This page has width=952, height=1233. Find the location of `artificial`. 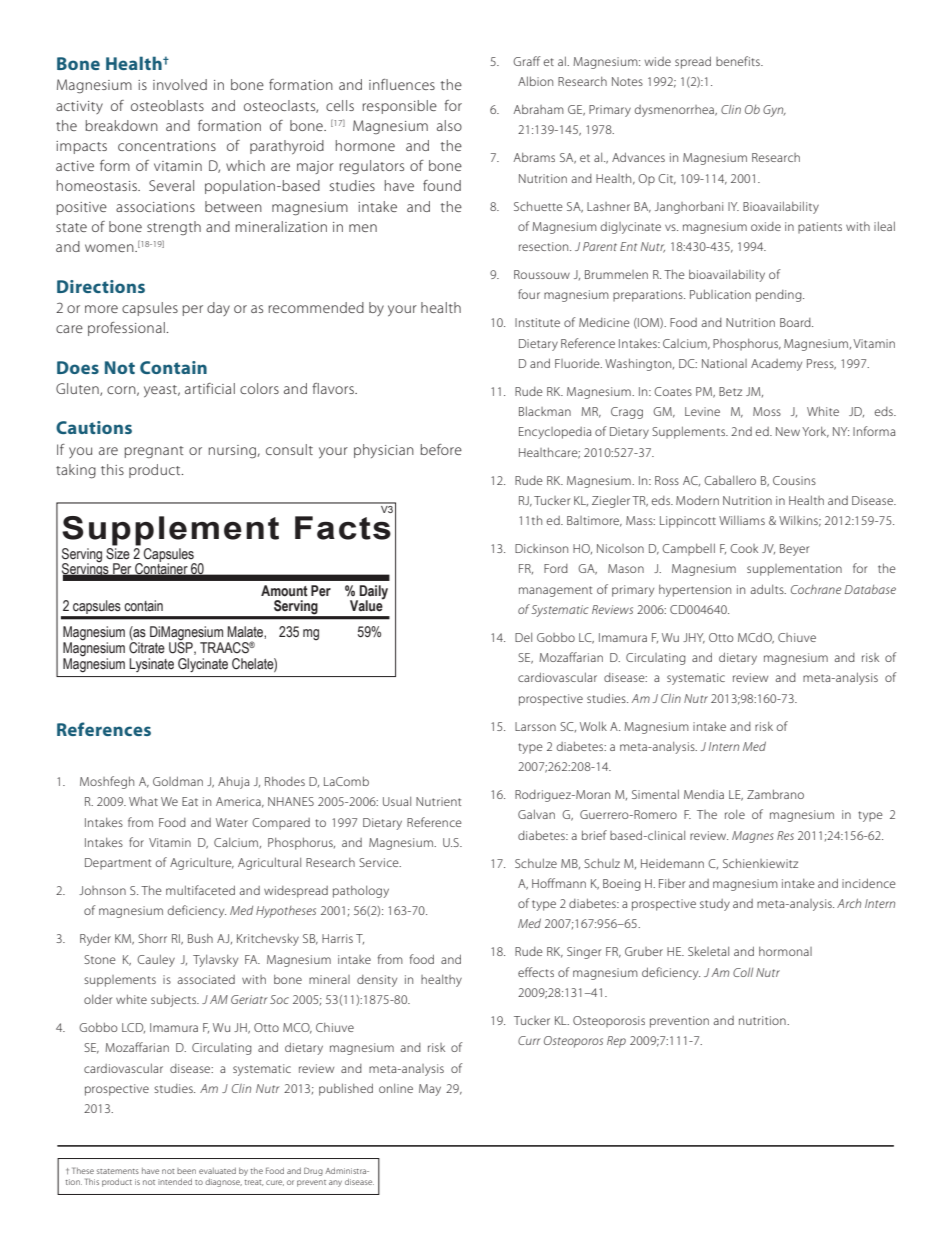

artificial is located at coordinates (210, 388).
